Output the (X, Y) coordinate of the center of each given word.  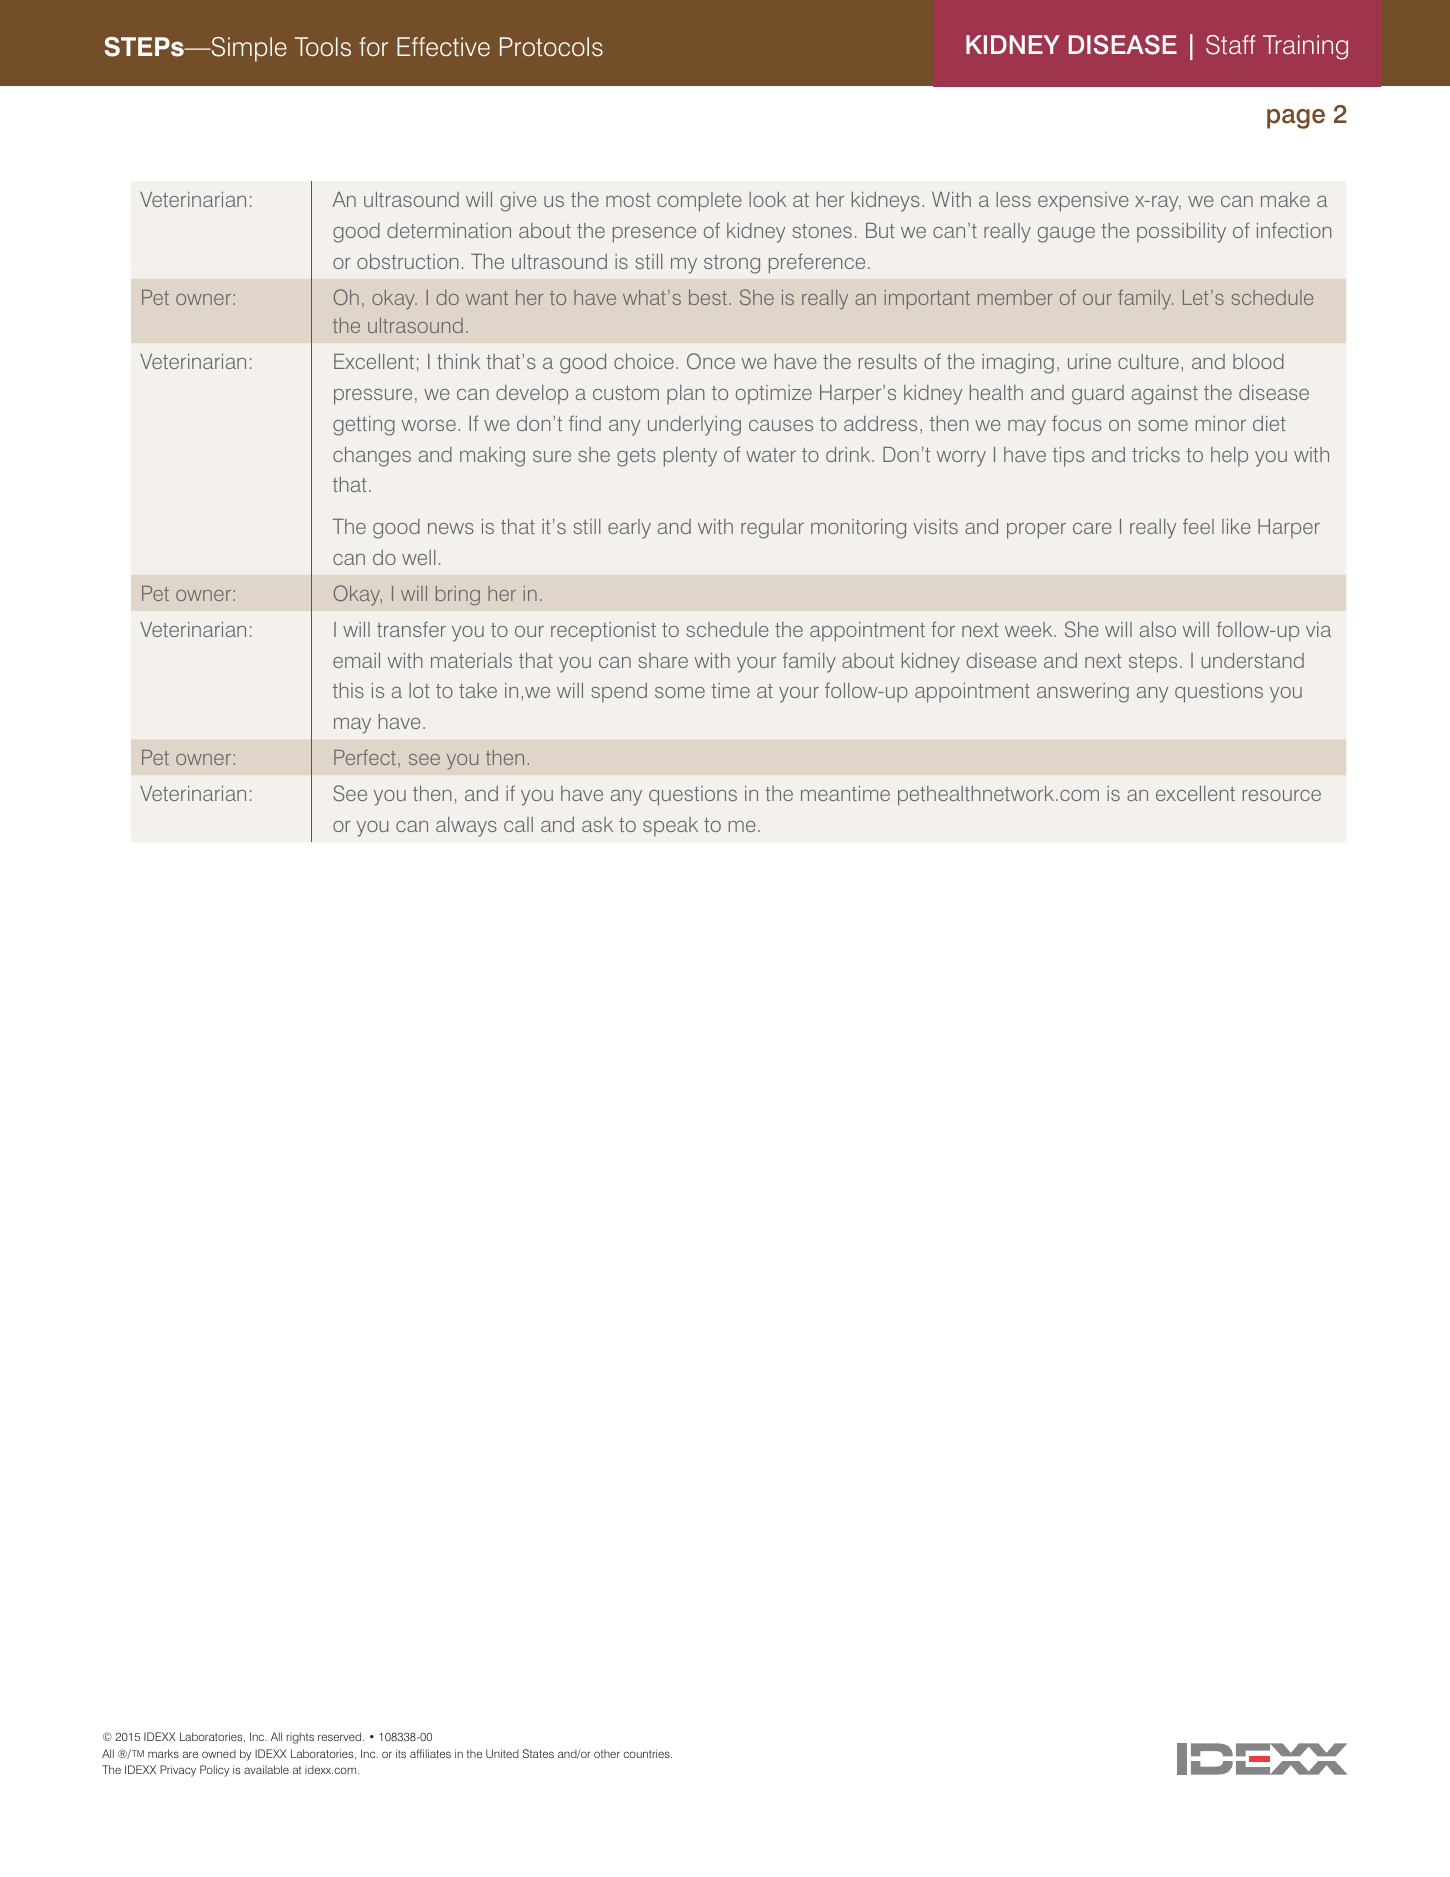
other (607, 1753)
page (1296, 119)
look (767, 199)
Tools (323, 47)
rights (300, 1738)
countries (648, 1753)
